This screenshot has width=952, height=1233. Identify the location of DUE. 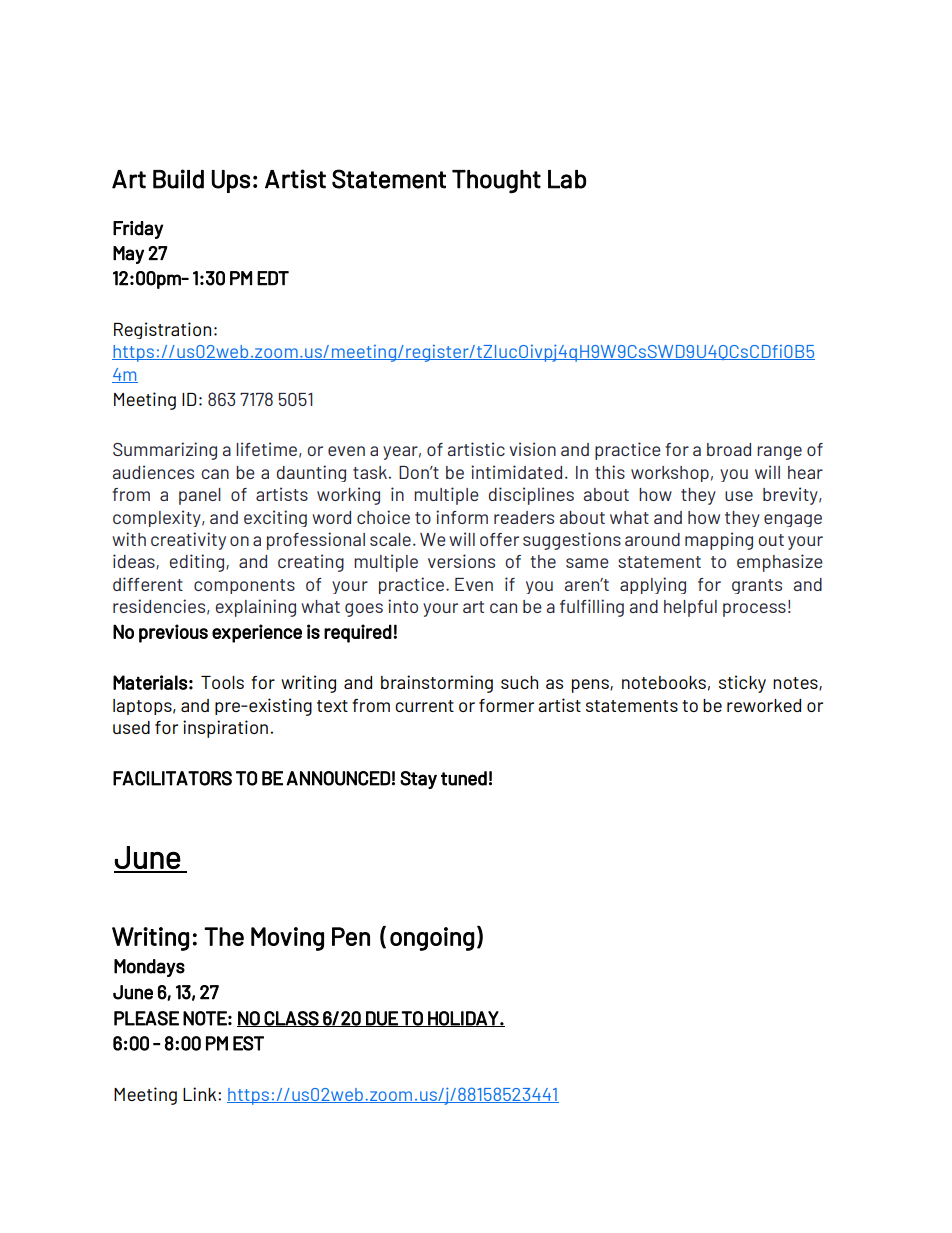
(382, 1019).
